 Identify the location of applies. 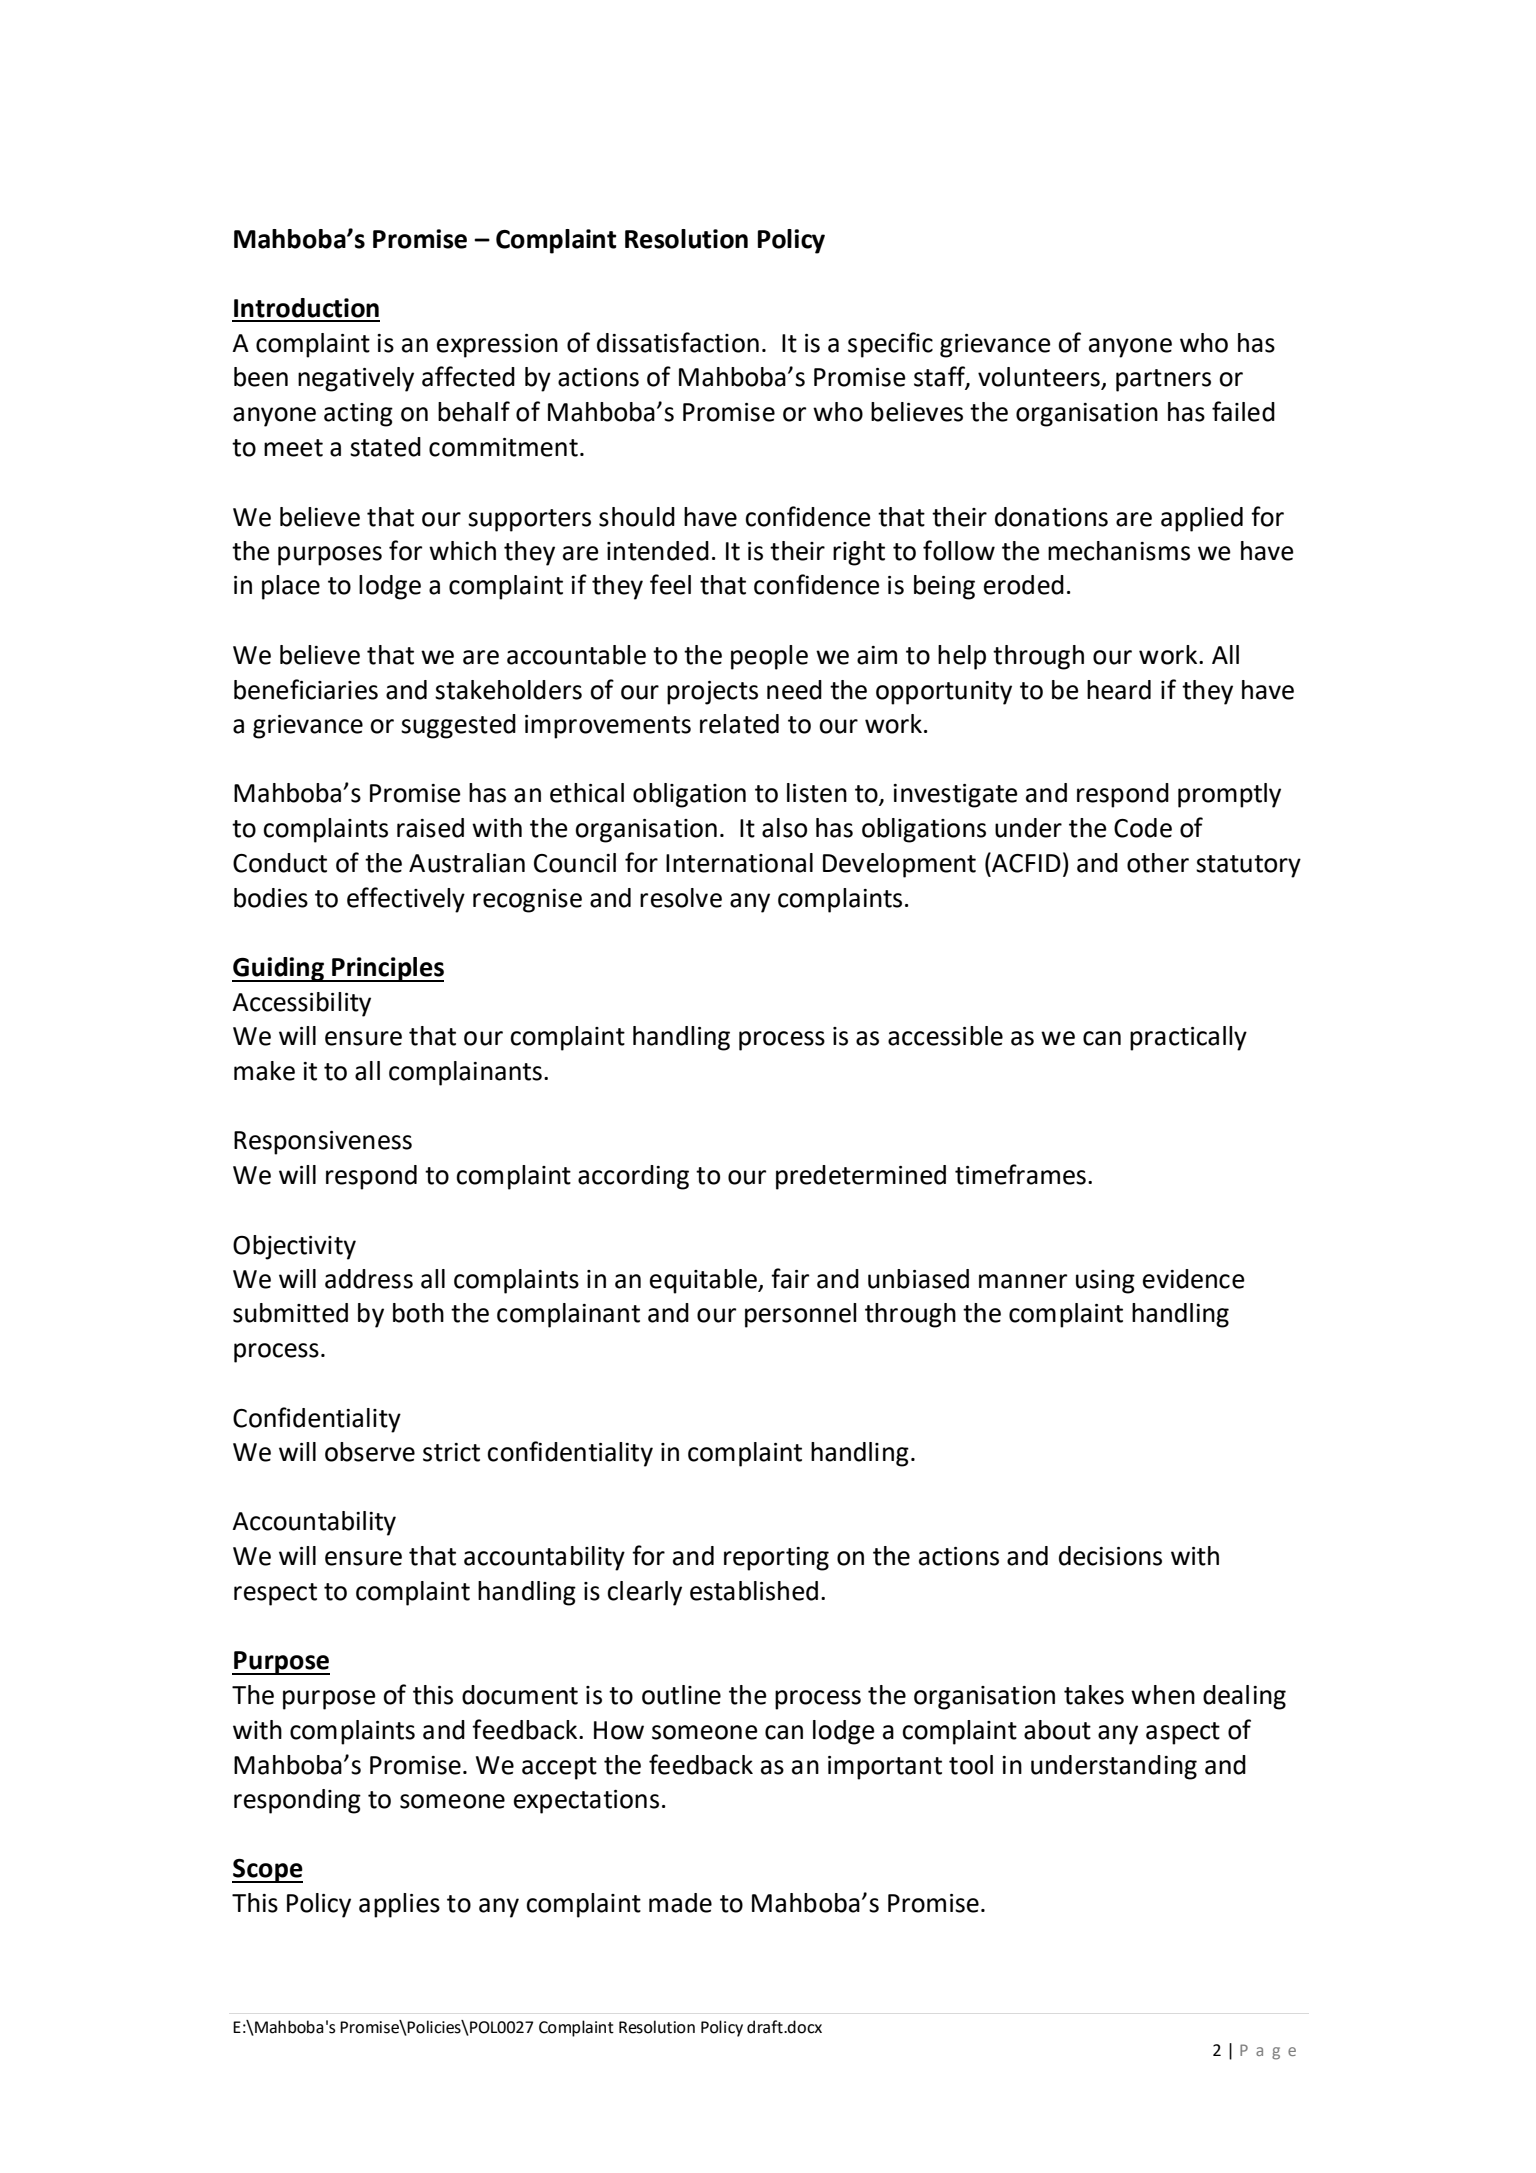
(399, 1905).
